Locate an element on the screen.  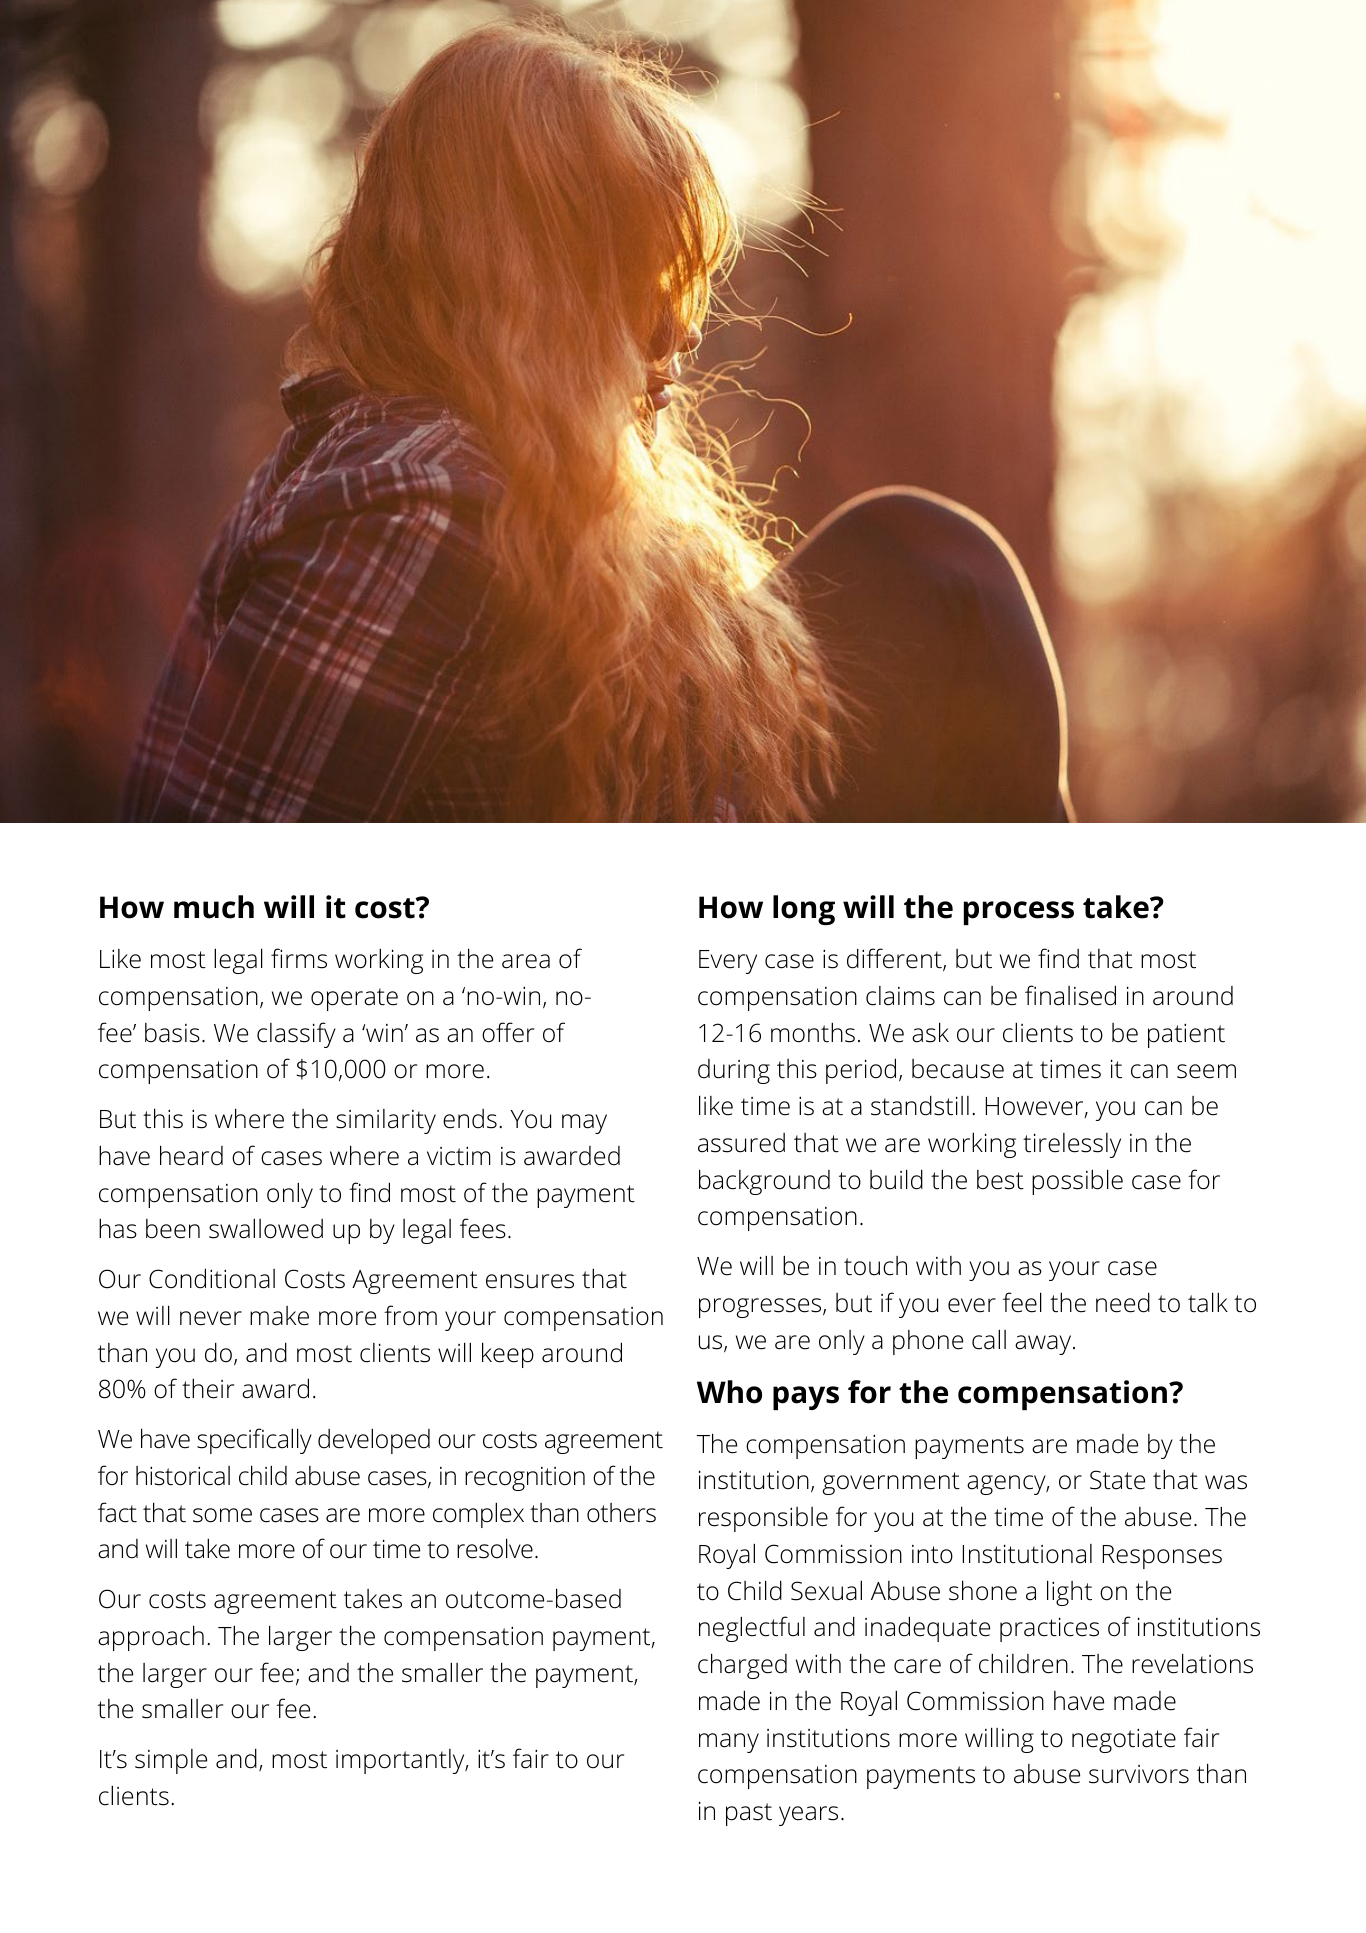
their is located at coordinates (208, 1389).
